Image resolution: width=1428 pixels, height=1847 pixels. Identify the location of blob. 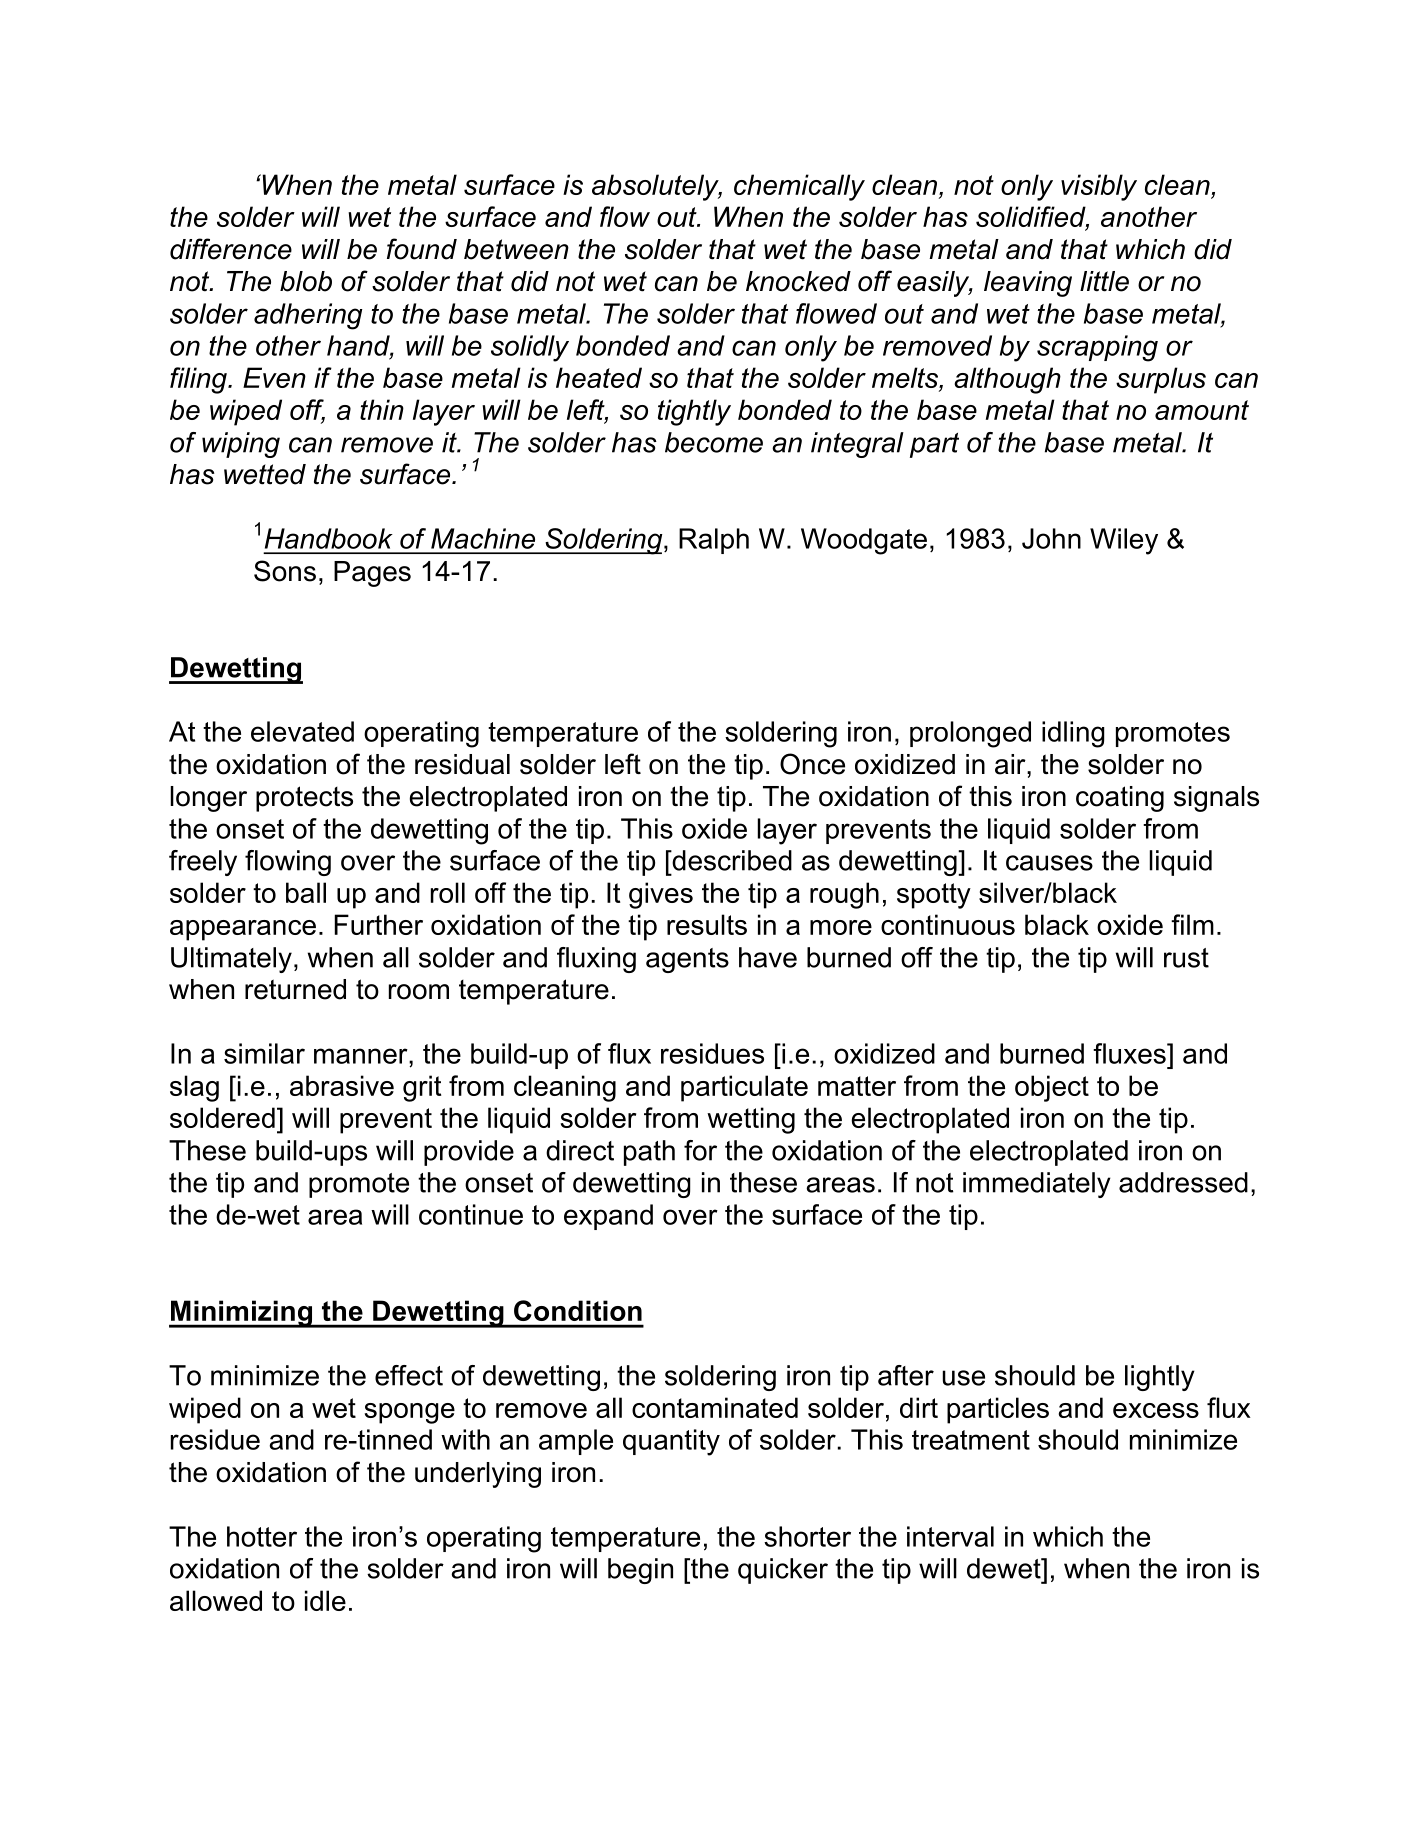
(306, 281).
